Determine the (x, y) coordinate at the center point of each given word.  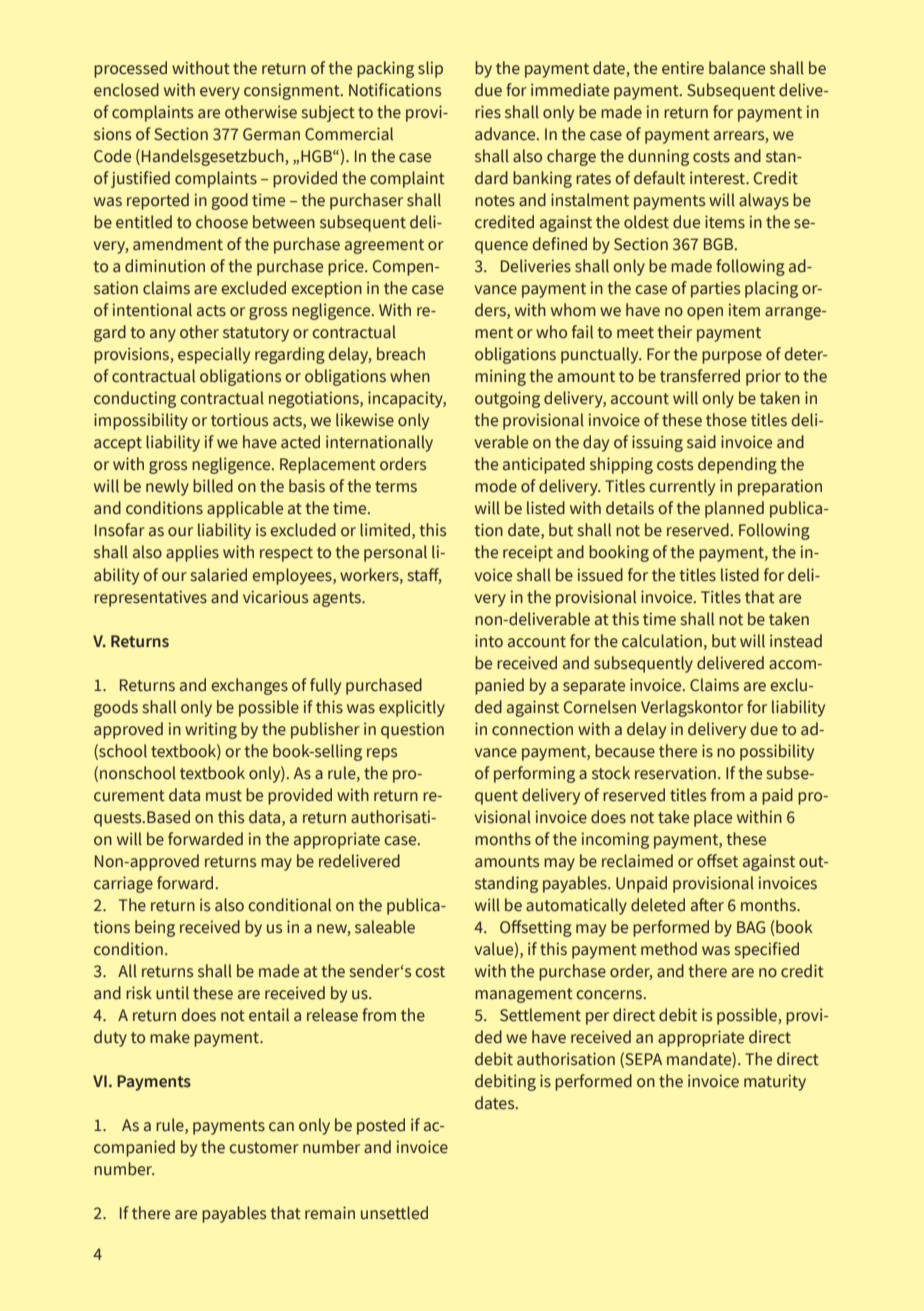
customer (264, 1148)
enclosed (126, 90)
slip (430, 69)
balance (737, 68)
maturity (775, 1082)
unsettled (394, 1213)
